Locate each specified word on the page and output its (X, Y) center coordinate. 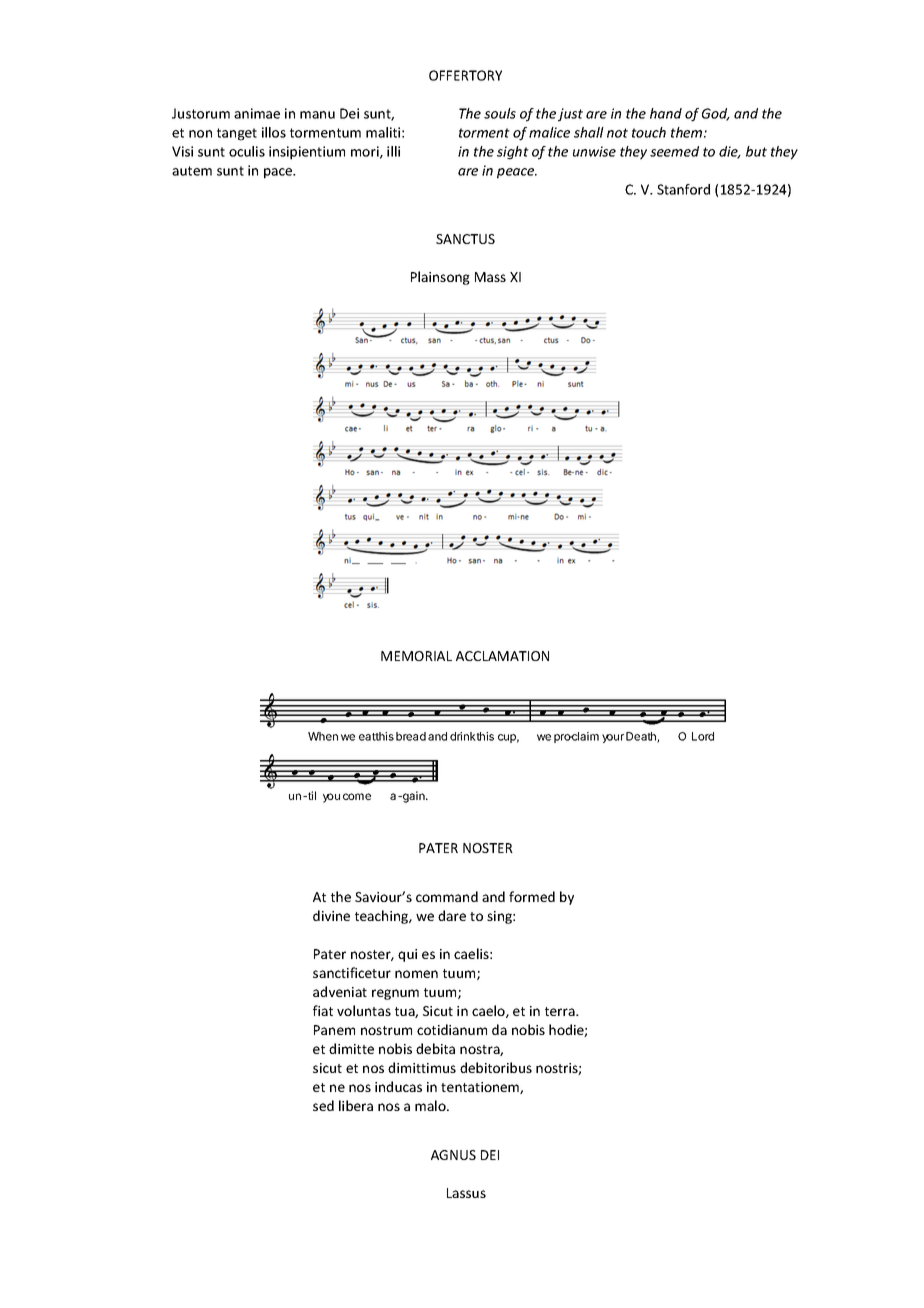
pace (279, 173)
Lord (703, 736)
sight (513, 153)
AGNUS (453, 1155)
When (323, 736)
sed (323, 1105)
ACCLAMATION (502, 656)
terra (561, 1011)
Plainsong (440, 278)
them (688, 132)
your (613, 738)
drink (463, 736)
